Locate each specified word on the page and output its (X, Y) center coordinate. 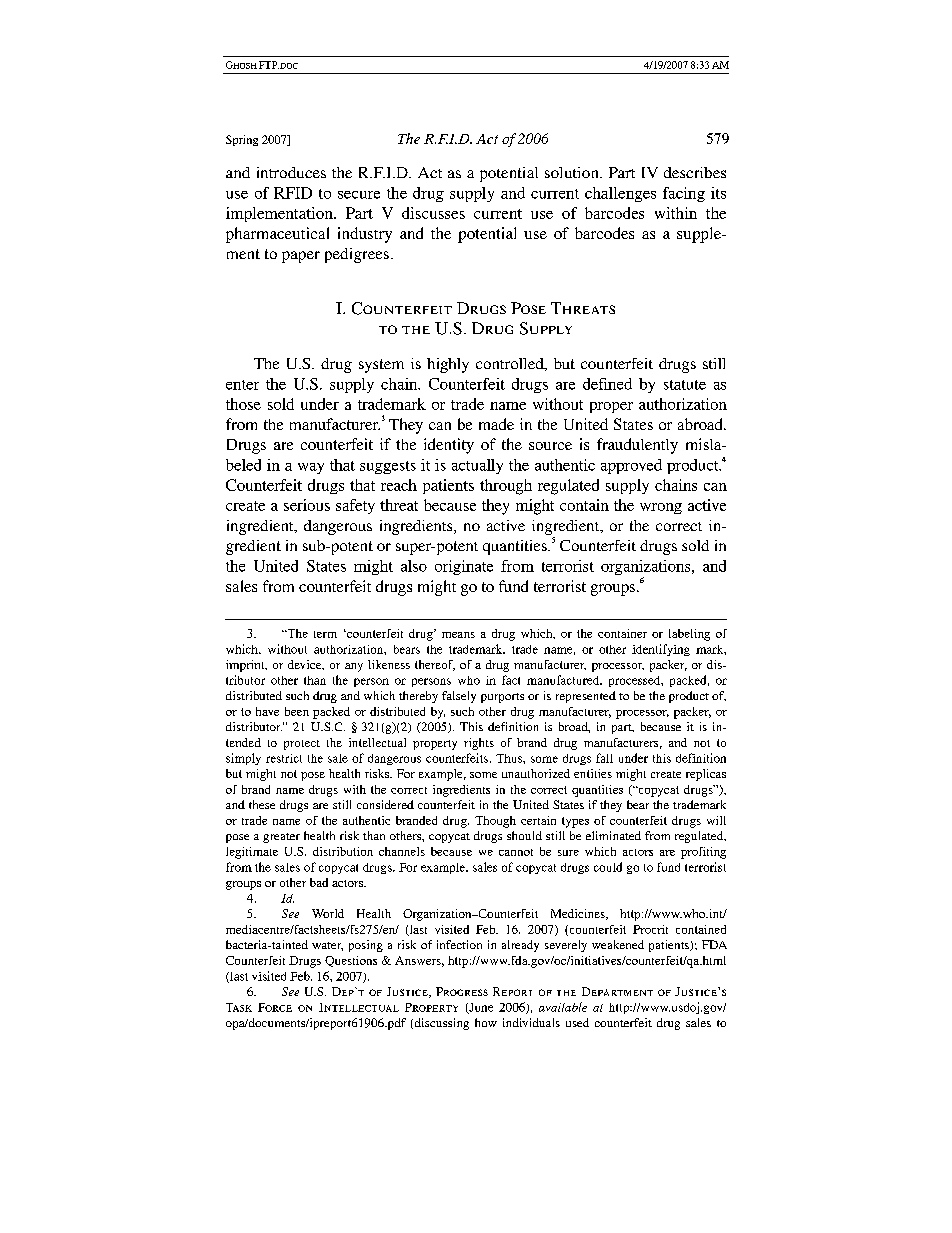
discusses (433, 213)
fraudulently (637, 446)
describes (695, 172)
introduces (291, 172)
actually (477, 466)
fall (604, 758)
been (297, 711)
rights (479, 744)
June (480, 1008)
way (311, 468)
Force (275, 1007)
